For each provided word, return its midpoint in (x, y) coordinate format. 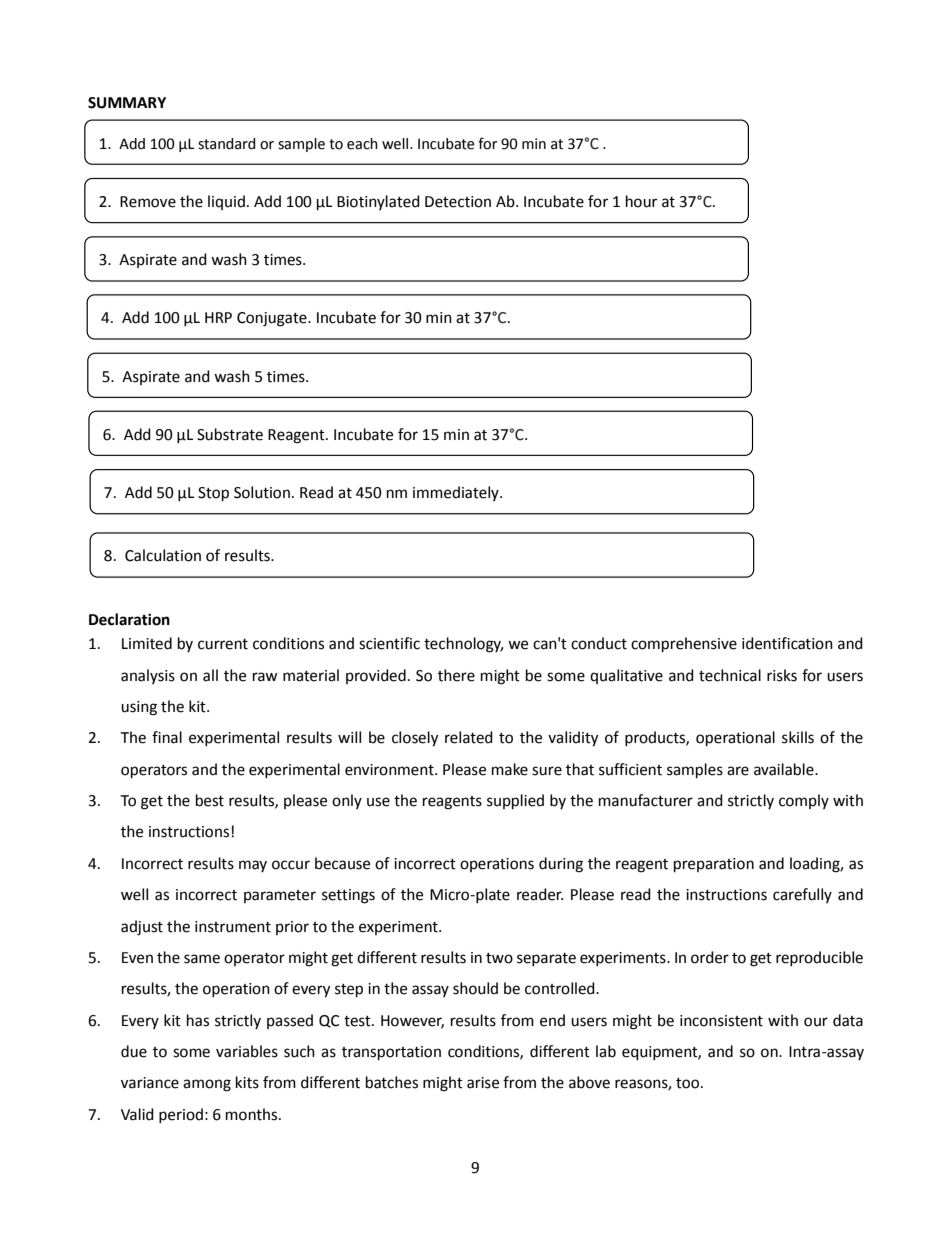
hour (641, 201)
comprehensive (684, 645)
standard (227, 144)
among (207, 1085)
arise (483, 1083)
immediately (457, 493)
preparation (714, 865)
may (253, 866)
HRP (218, 317)
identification (787, 643)
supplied (515, 802)
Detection (458, 202)
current (223, 644)
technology (463, 645)
